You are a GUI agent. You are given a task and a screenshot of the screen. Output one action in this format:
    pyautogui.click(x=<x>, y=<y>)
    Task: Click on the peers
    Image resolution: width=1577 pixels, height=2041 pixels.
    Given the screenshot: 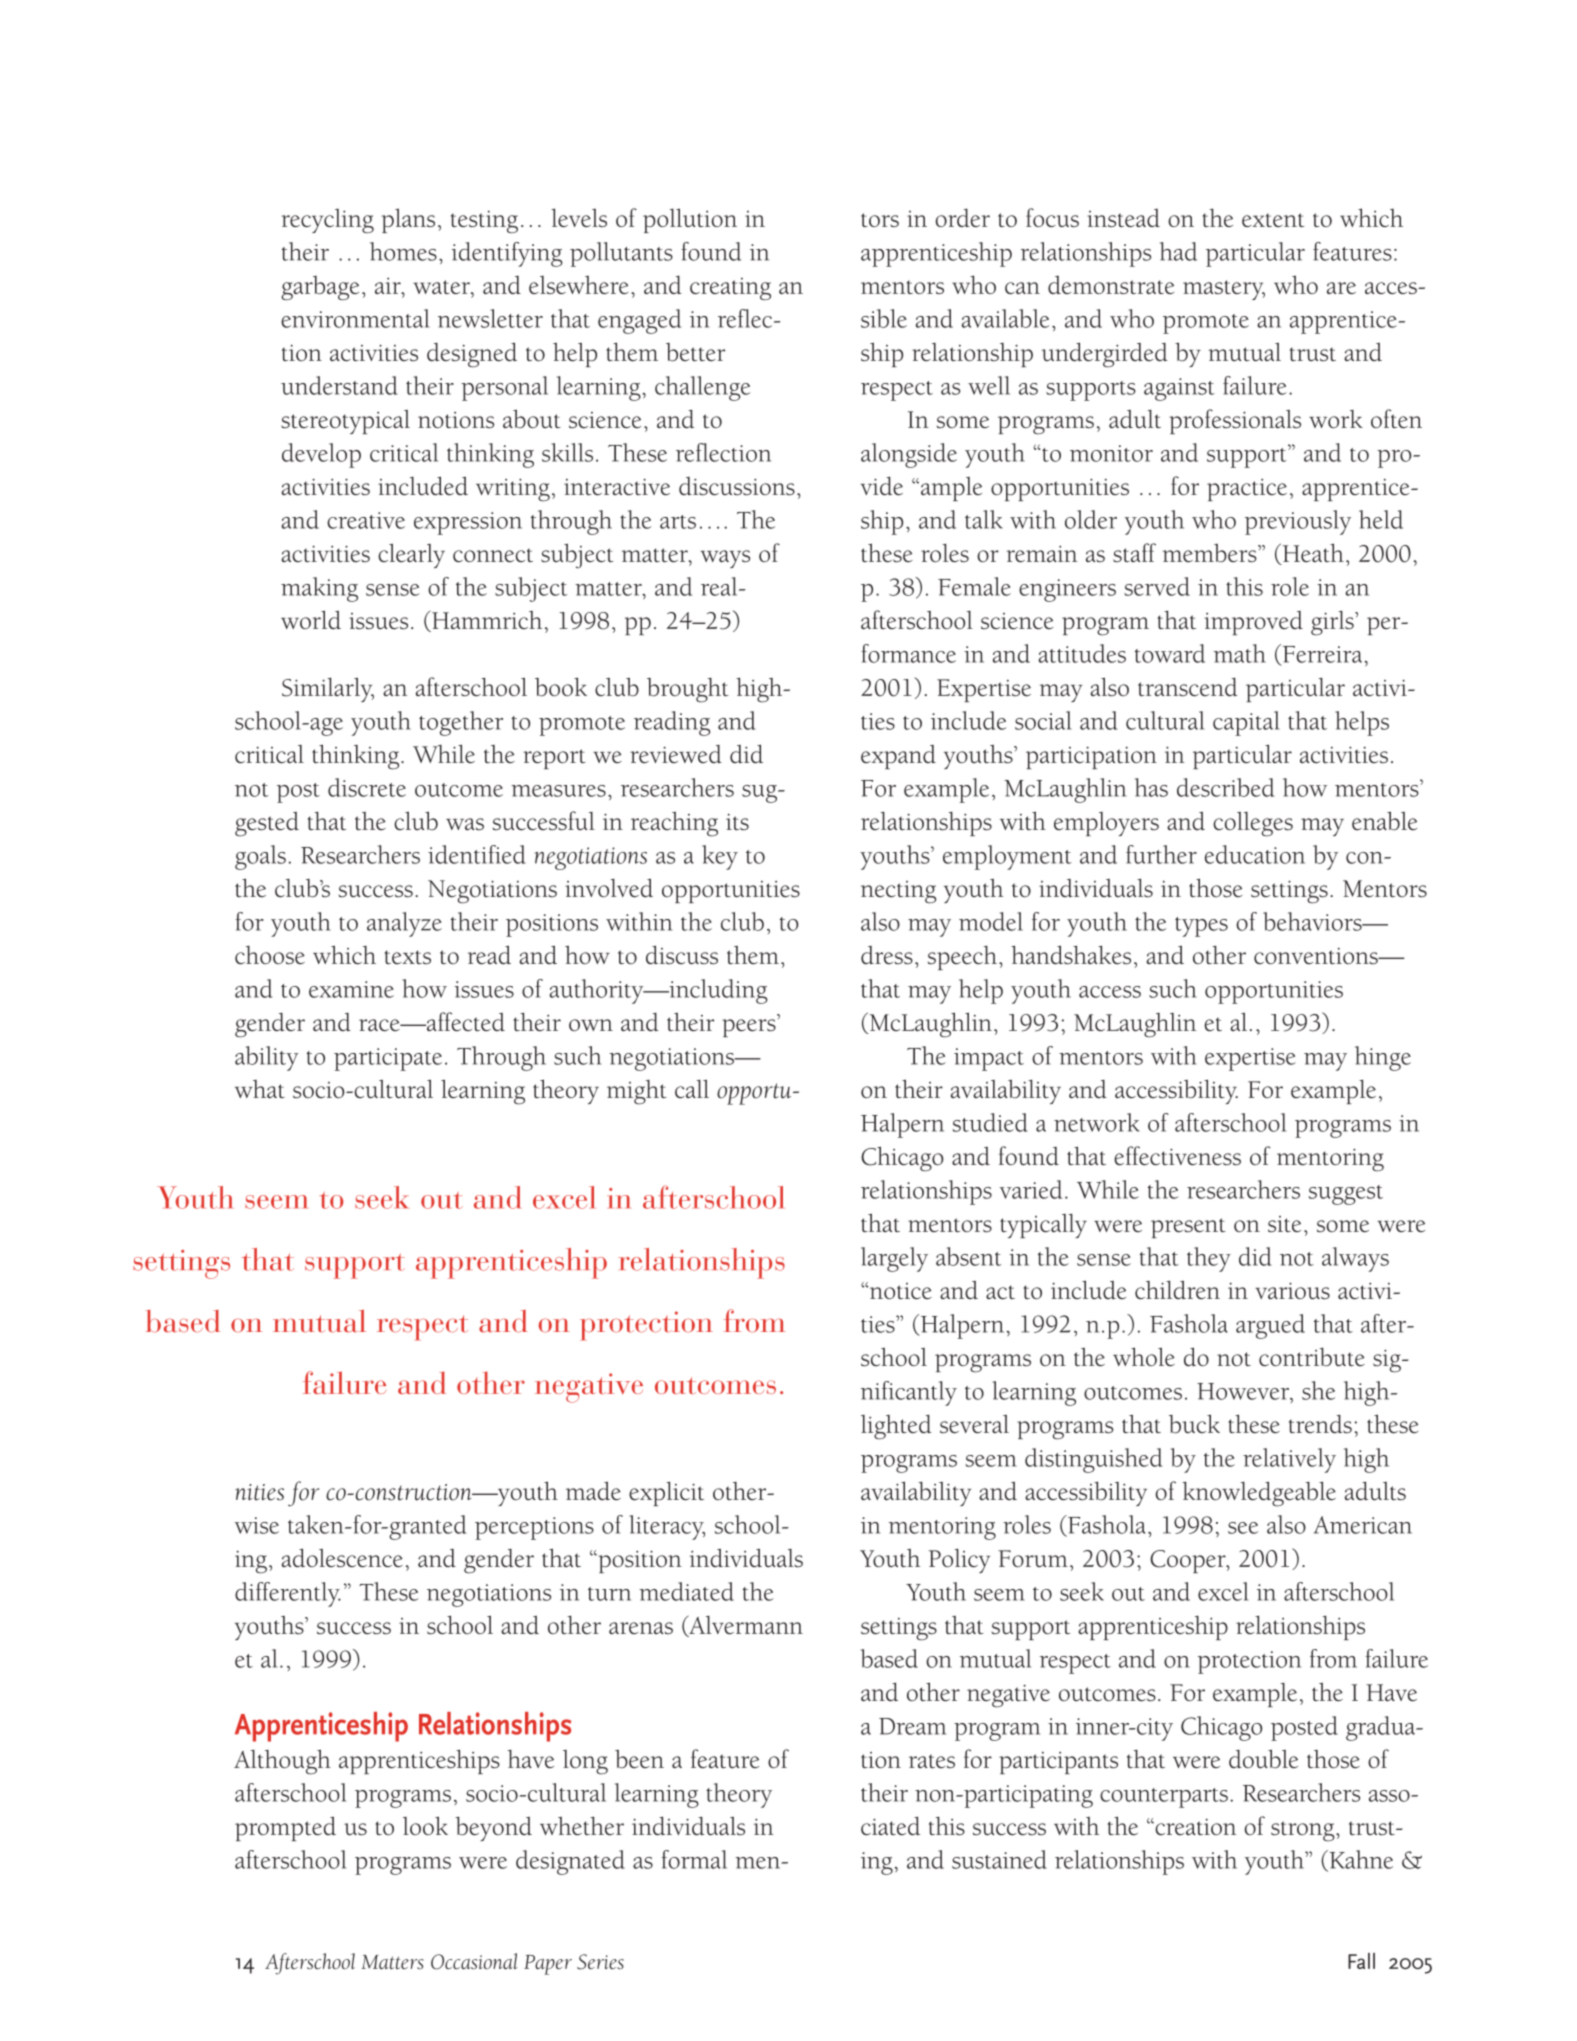 What is the action you would take?
    pyautogui.click(x=749, y=1028)
